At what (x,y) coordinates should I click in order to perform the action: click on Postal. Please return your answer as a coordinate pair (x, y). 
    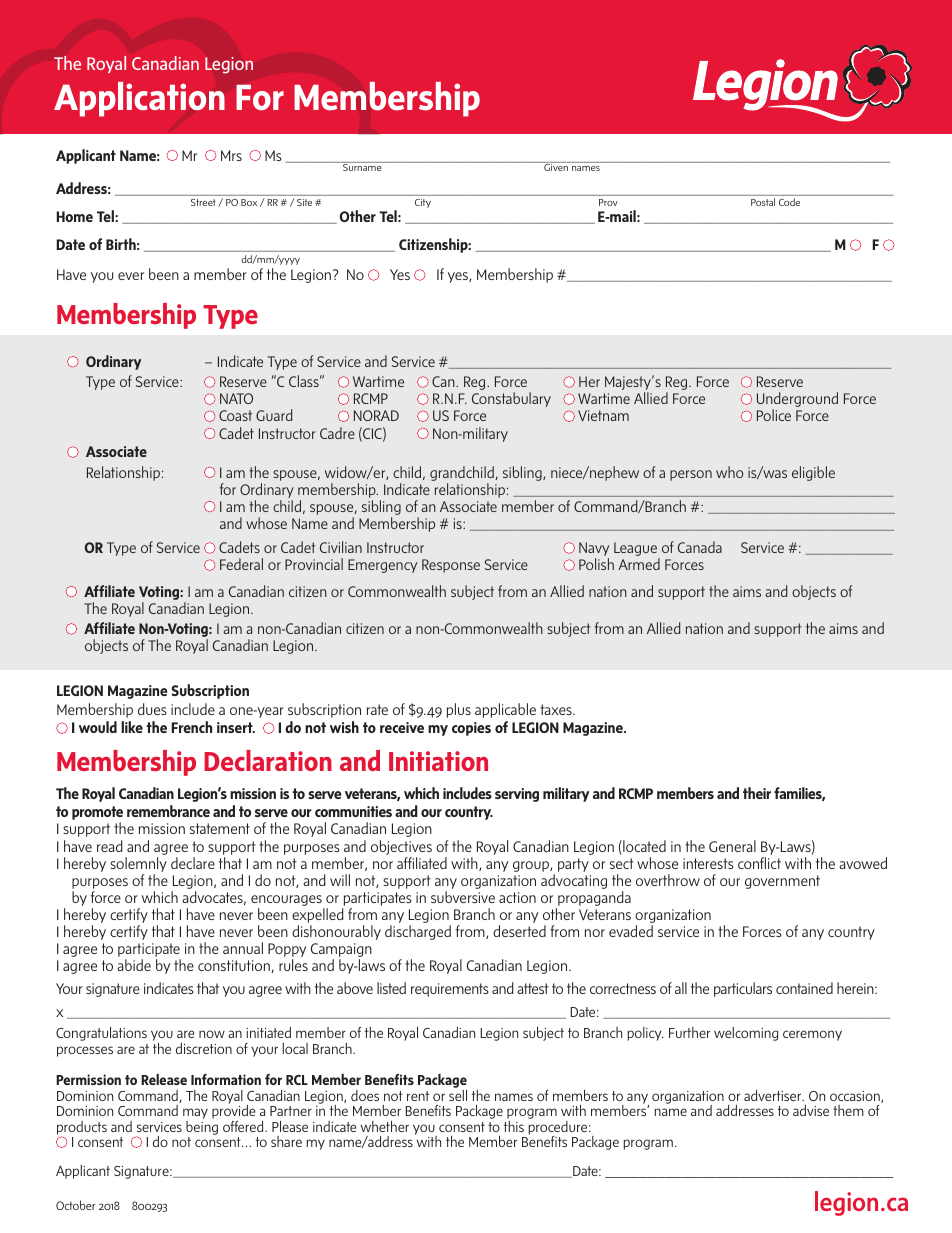
    Looking at the image, I should click on (763, 202).
